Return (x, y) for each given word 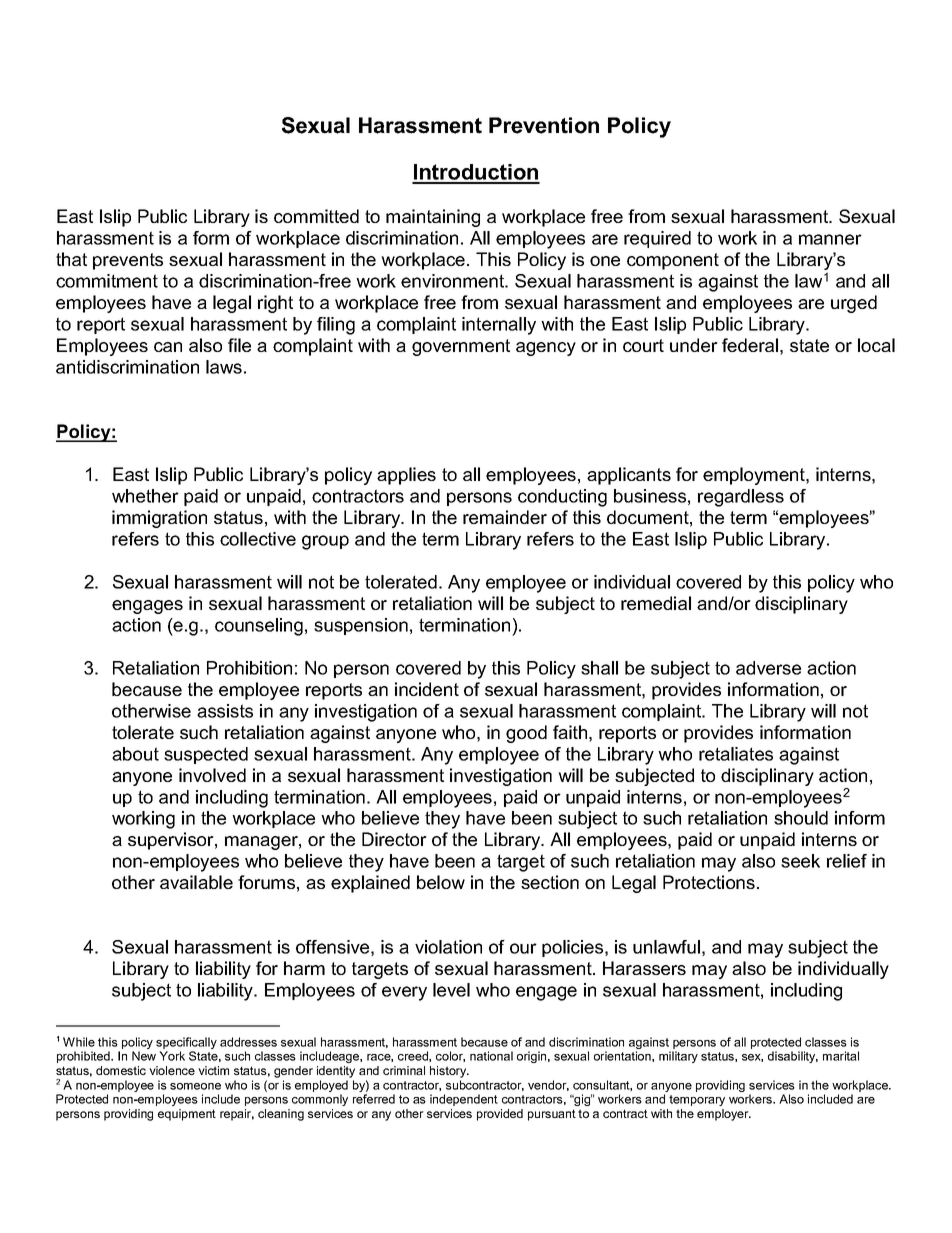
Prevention (544, 125)
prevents (128, 261)
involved (212, 775)
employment (755, 476)
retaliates (736, 754)
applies (406, 476)
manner (830, 239)
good (526, 734)
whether (145, 496)
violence (172, 1070)
